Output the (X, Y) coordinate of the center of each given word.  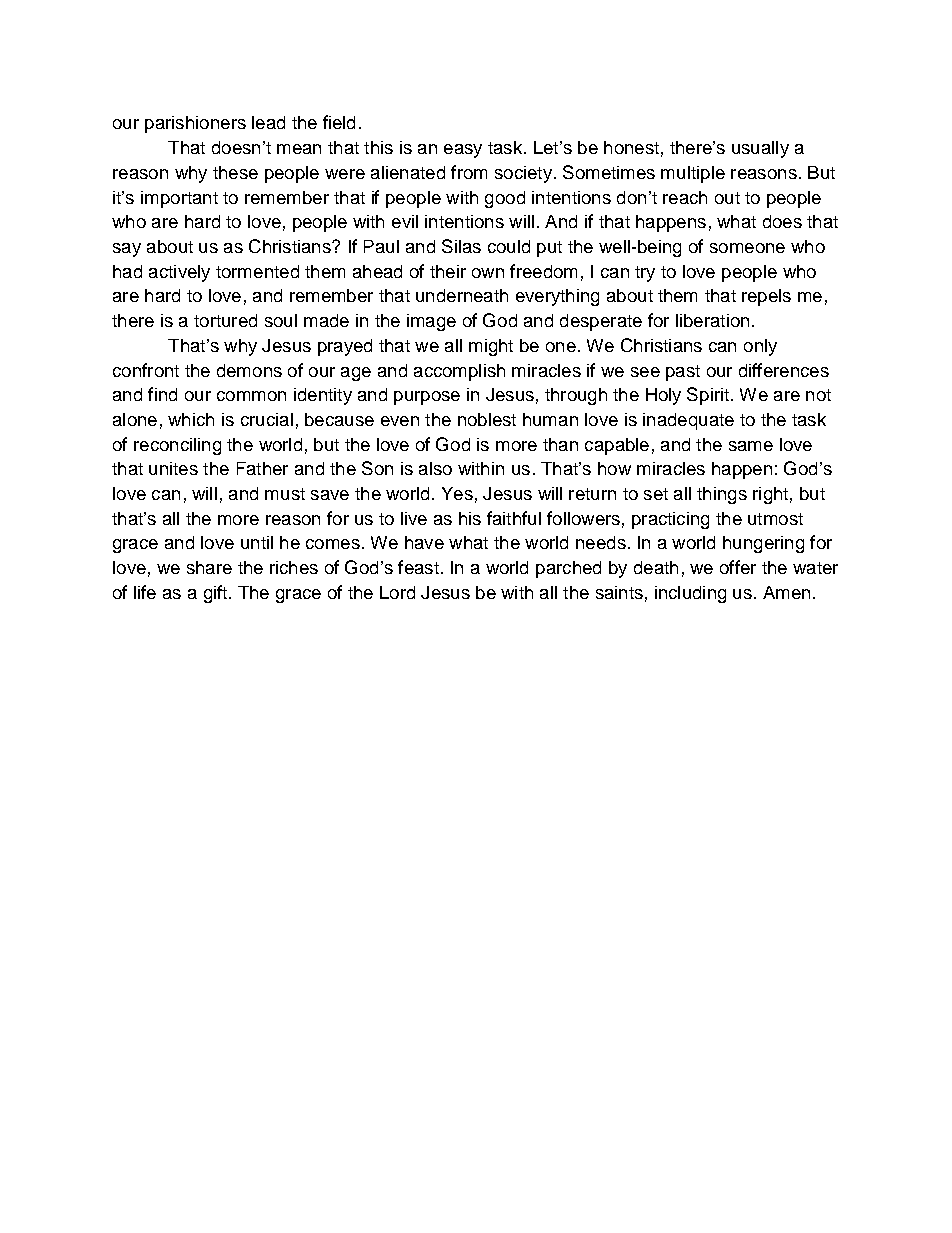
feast (418, 567)
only (760, 347)
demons (249, 370)
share (209, 567)
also (435, 468)
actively (179, 273)
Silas (461, 246)
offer (738, 567)
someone (747, 248)
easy (463, 151)
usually (760, 149)
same (751, 446)
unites (173, 468)
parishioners (195, 124)
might (491, 347)
